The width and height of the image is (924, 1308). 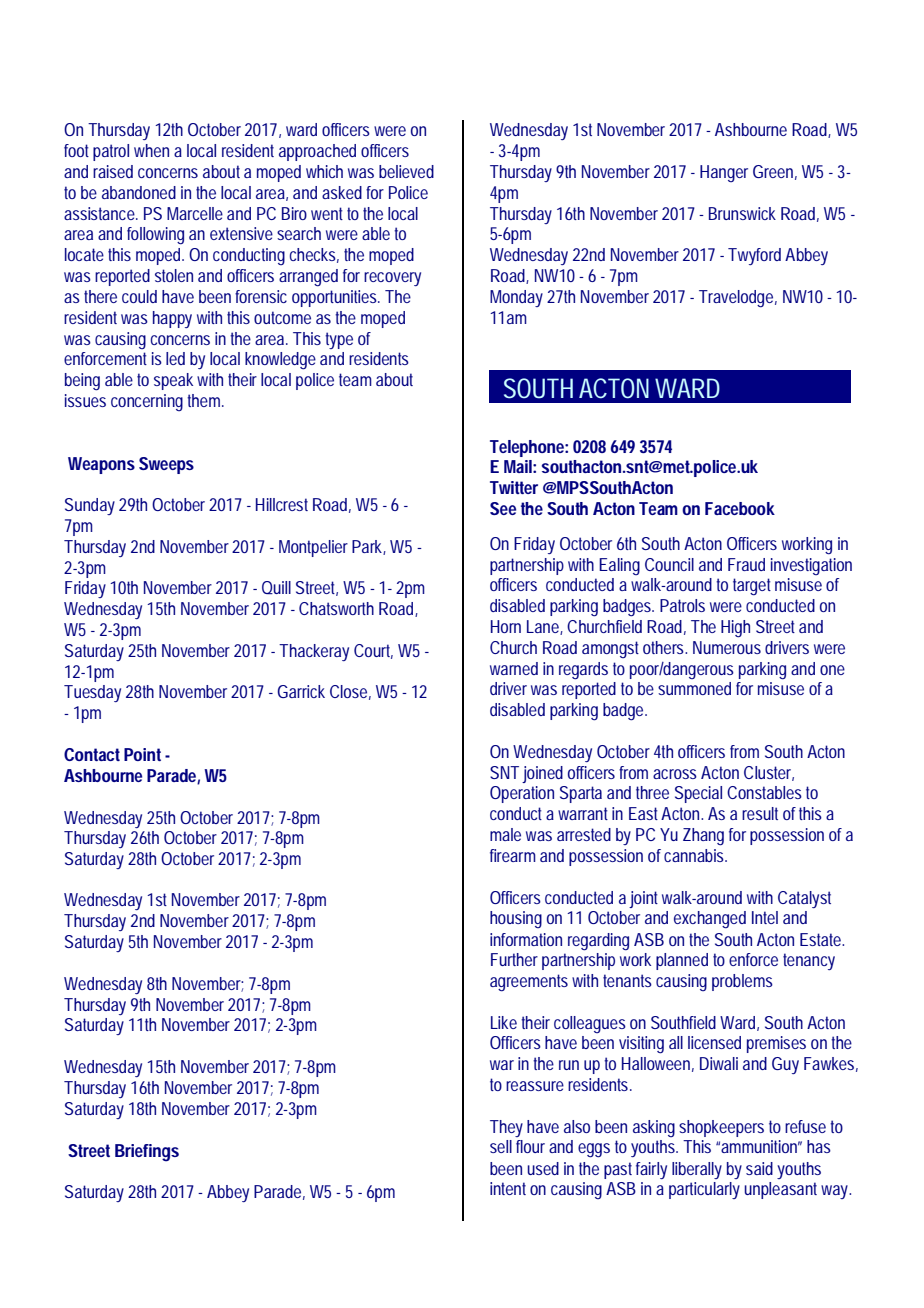 What do you see at coordinates (173, 381) in the image?
I see `speak` at bounding box center [173, 381].
